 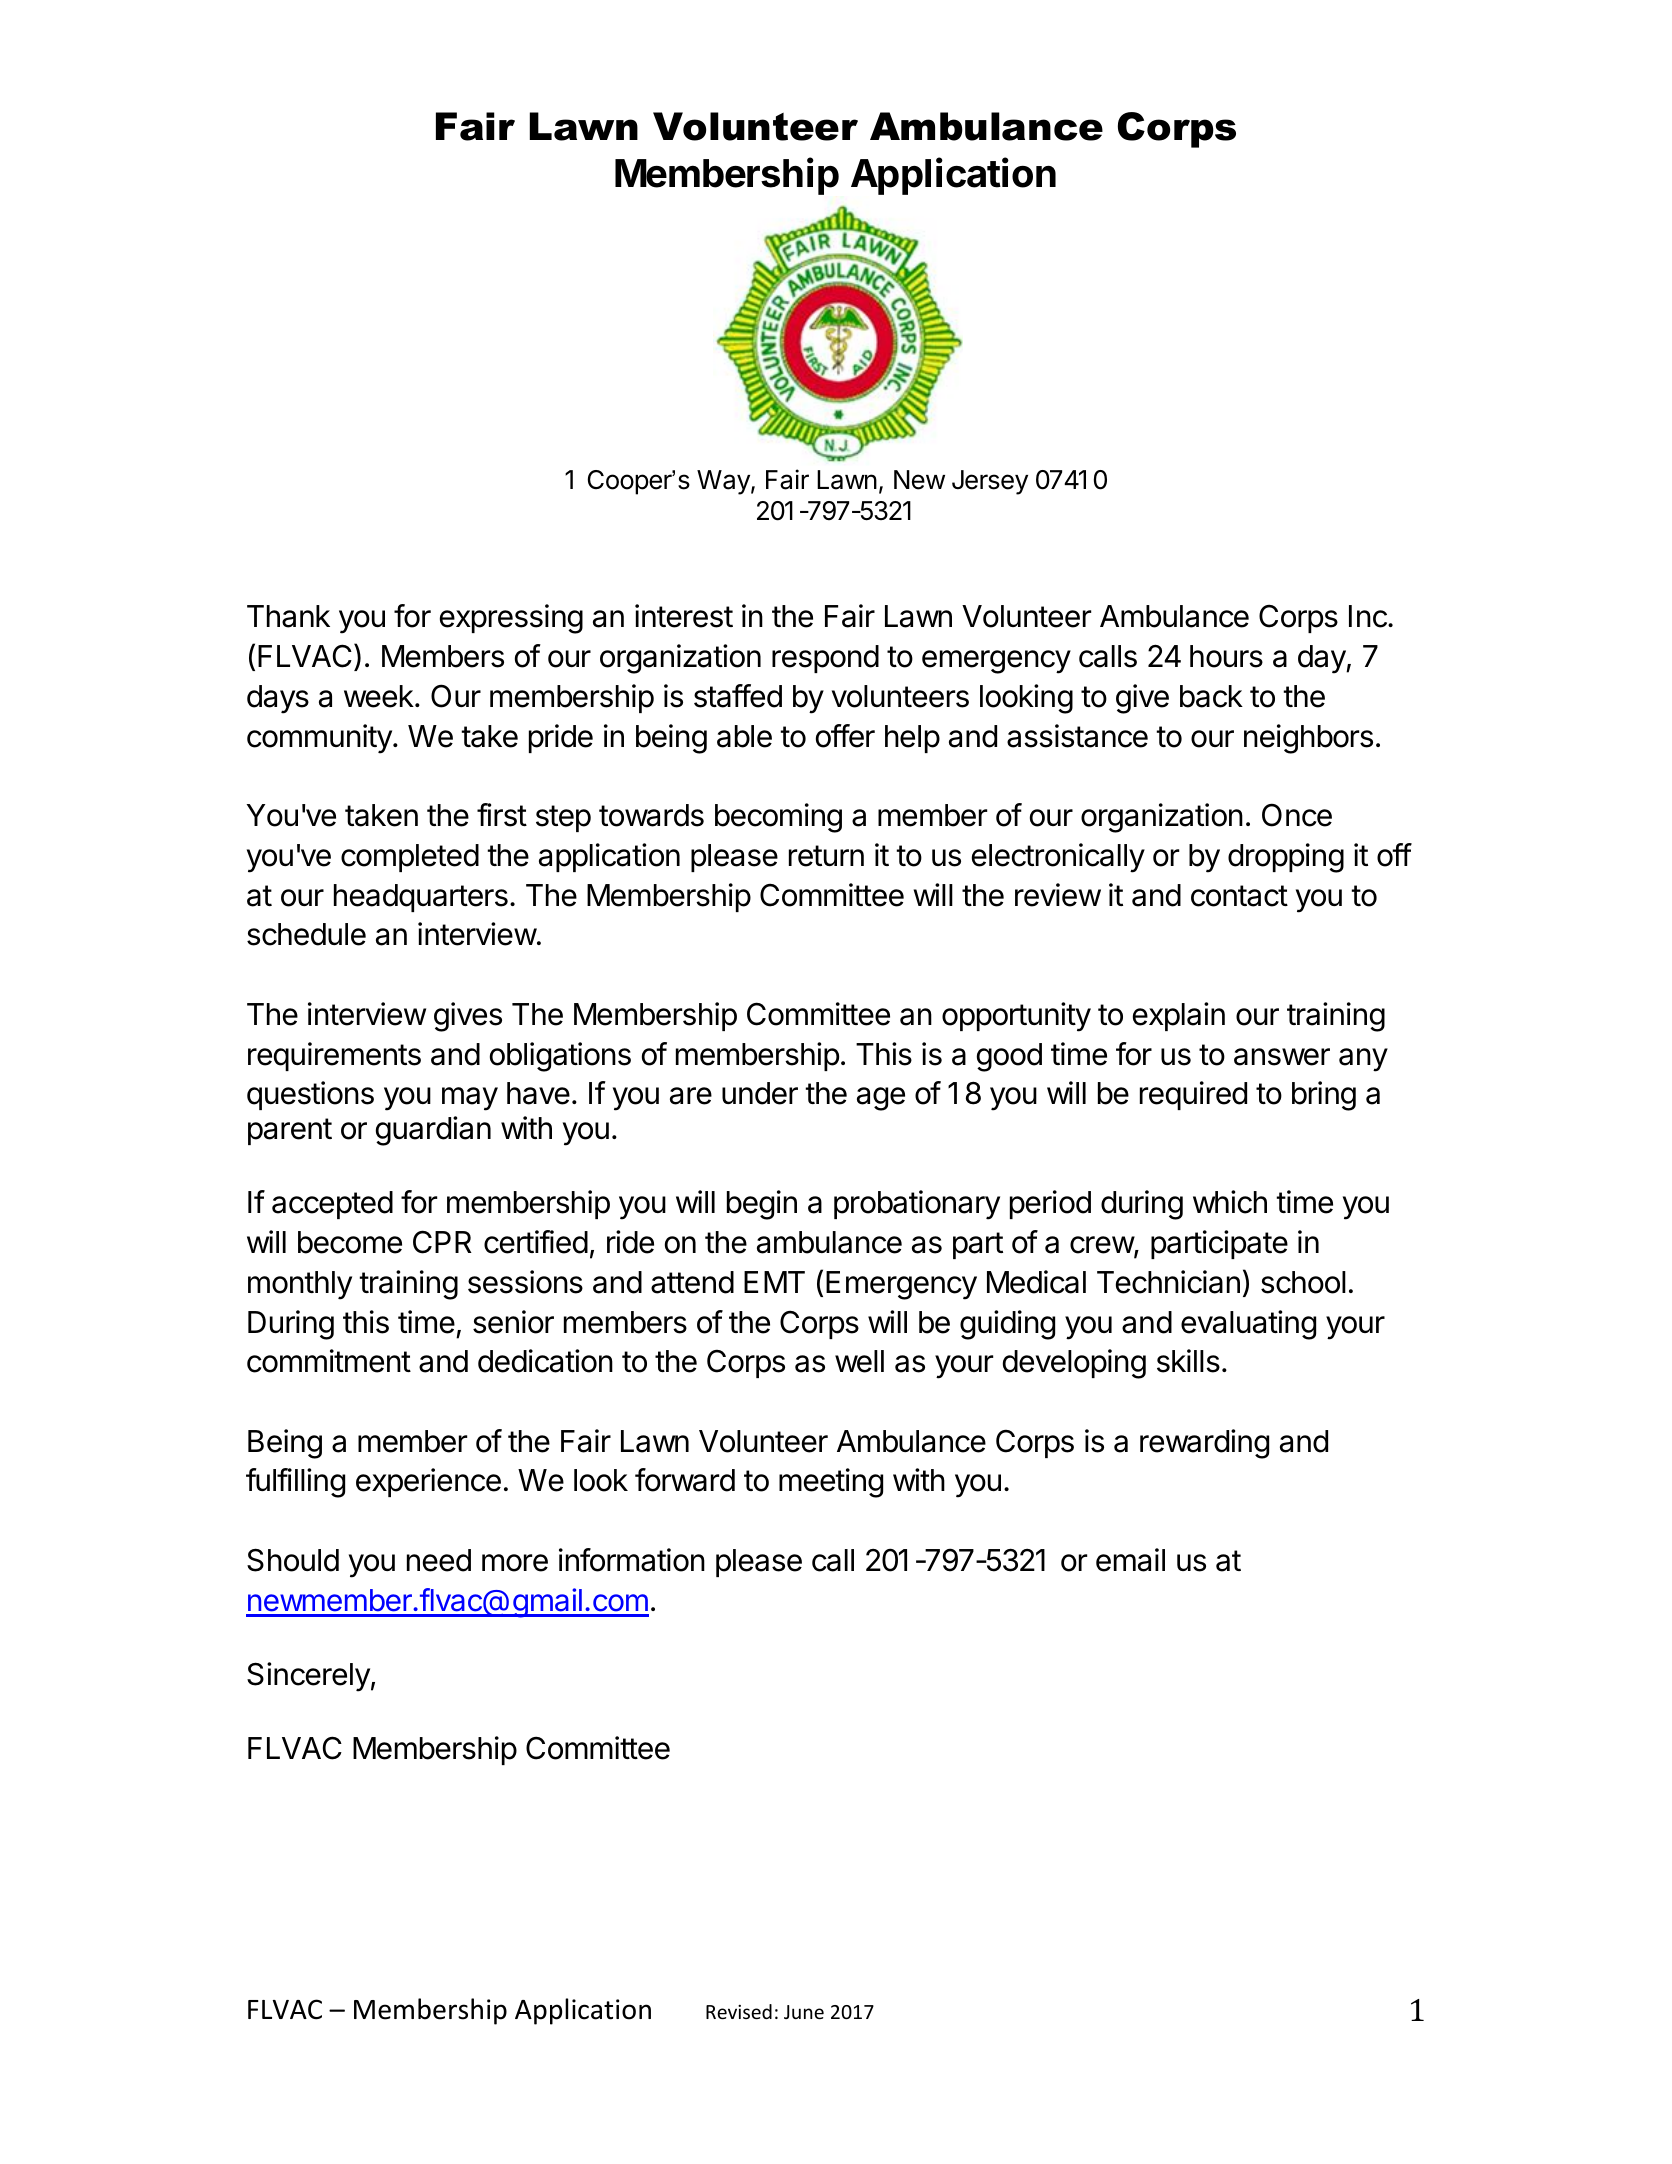 I want to click on expressing, so click(x=511, y=619).
